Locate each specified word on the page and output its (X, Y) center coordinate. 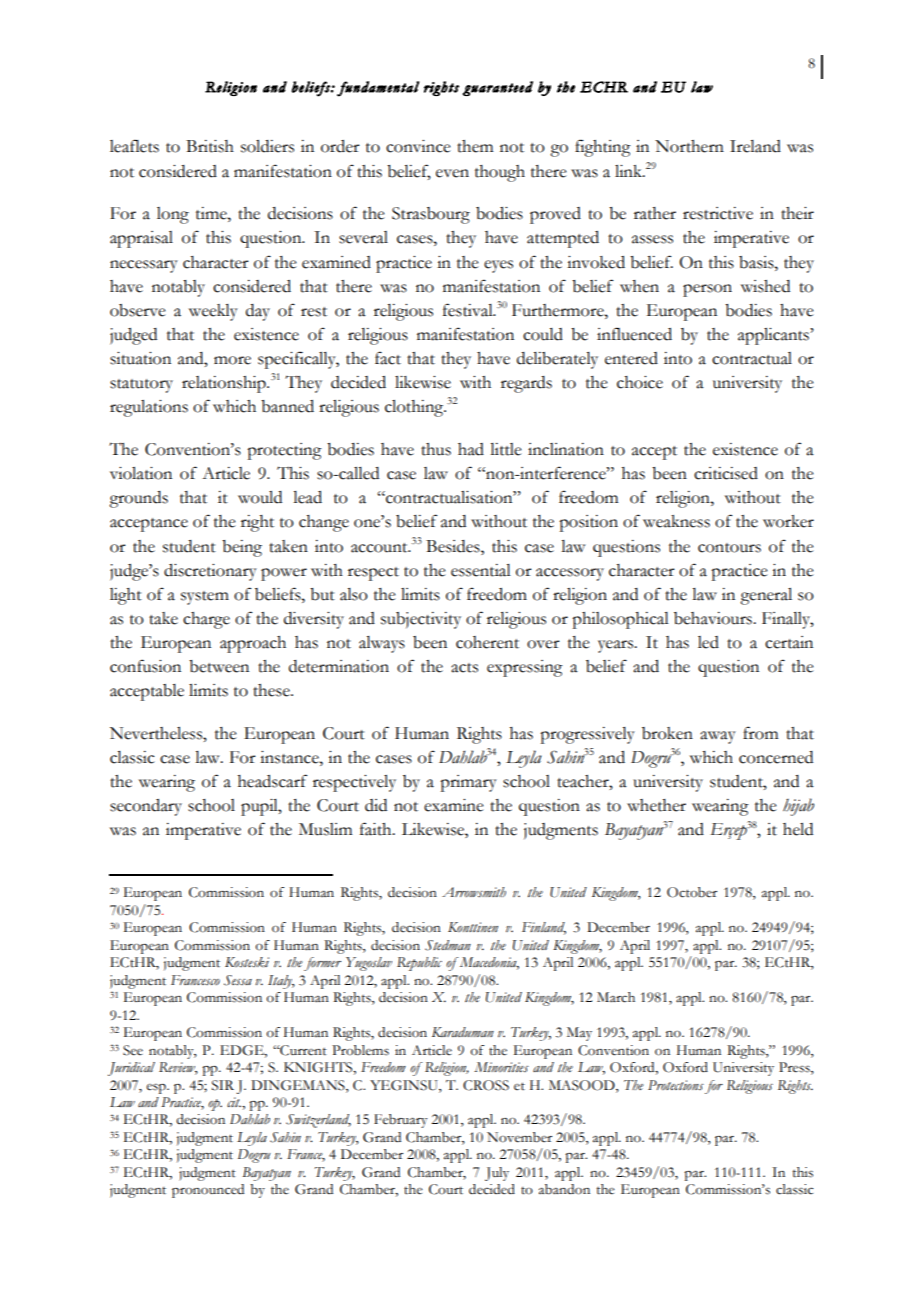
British (210, 146)
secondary (146, 807)
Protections (676, 1085)
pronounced (208, 1191)
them (475, 146)
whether (656, 805)
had (471, 449)
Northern (689, 146)
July (497, 1174)
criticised (726, 473)
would (260, 497)
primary (468, 783)
